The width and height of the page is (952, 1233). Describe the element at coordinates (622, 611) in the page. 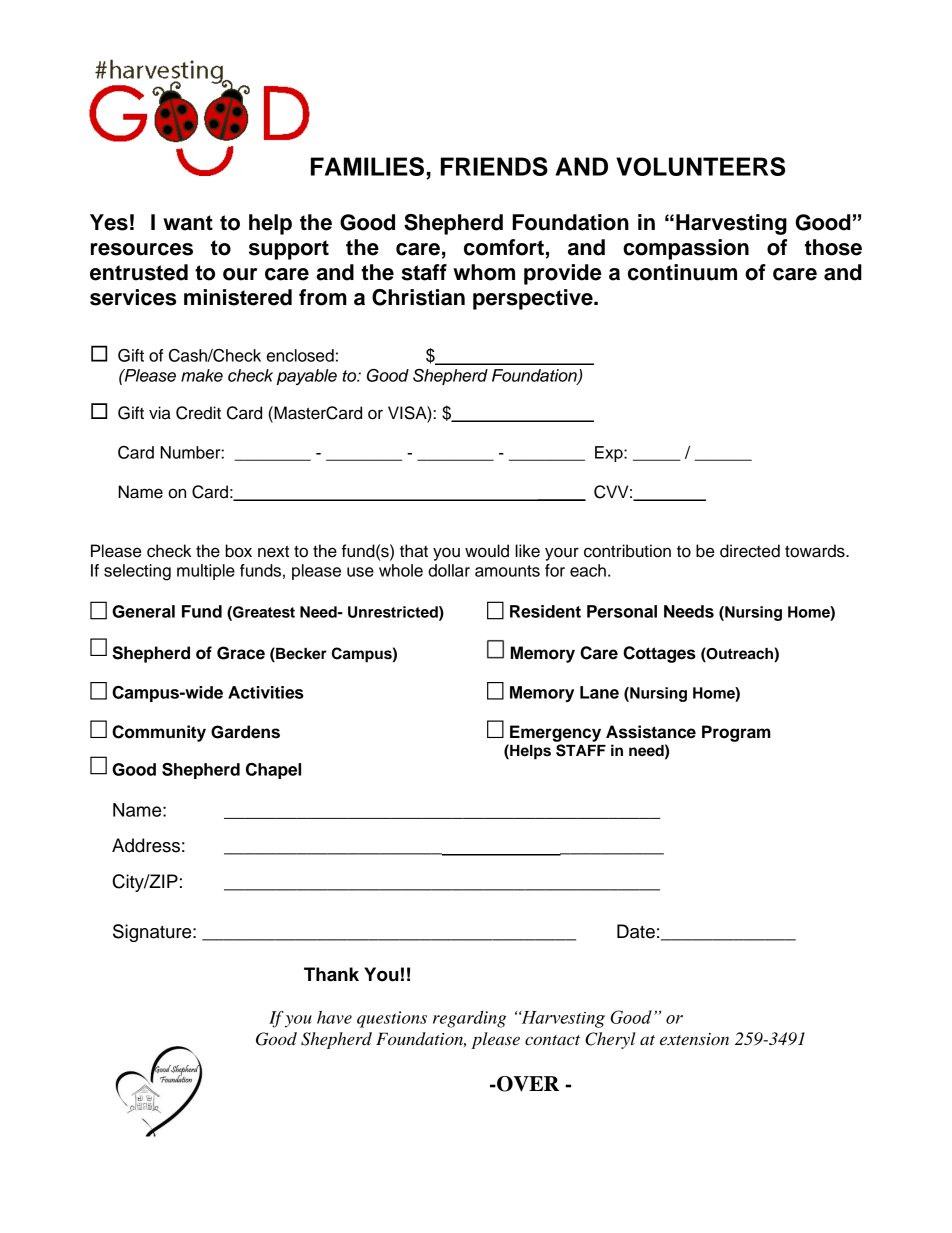

I see `Personal` at that location.
